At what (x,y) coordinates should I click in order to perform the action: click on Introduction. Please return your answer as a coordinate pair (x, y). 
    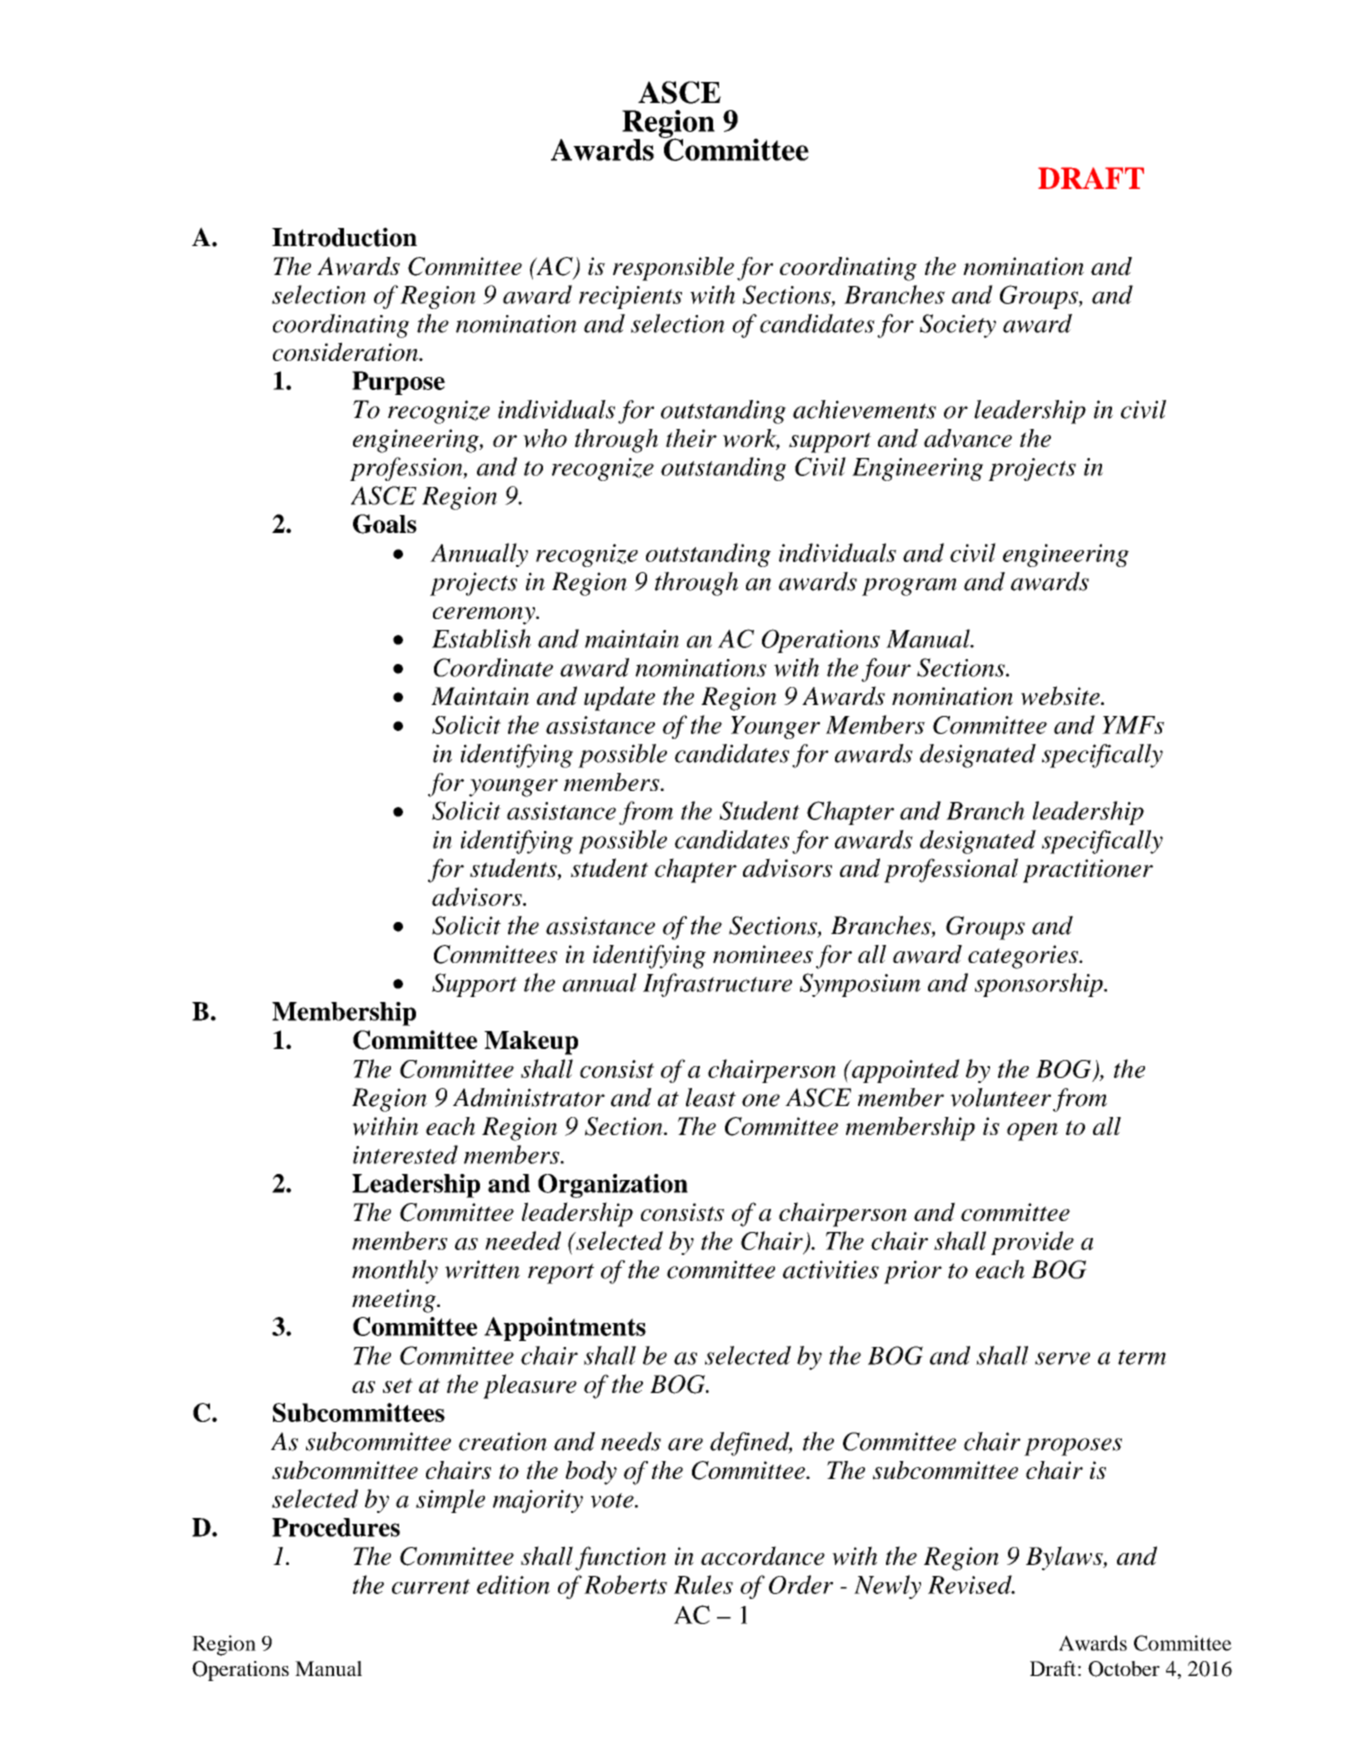
    Looking at the image, I should click on (344, 237).
